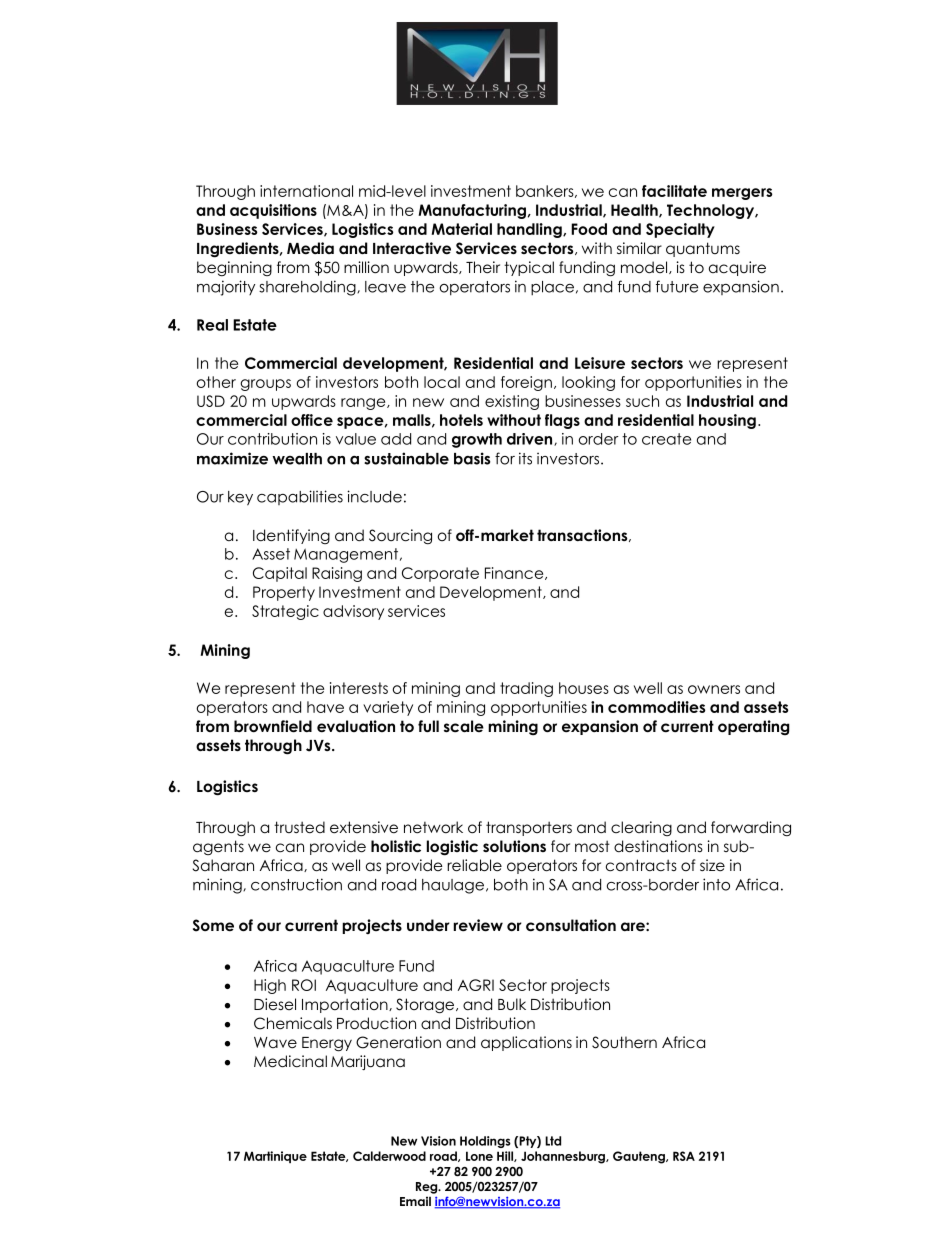 Image resolution: width=952 pixels, height=1233 pixels. I want to click on size, so click(712, 865).
